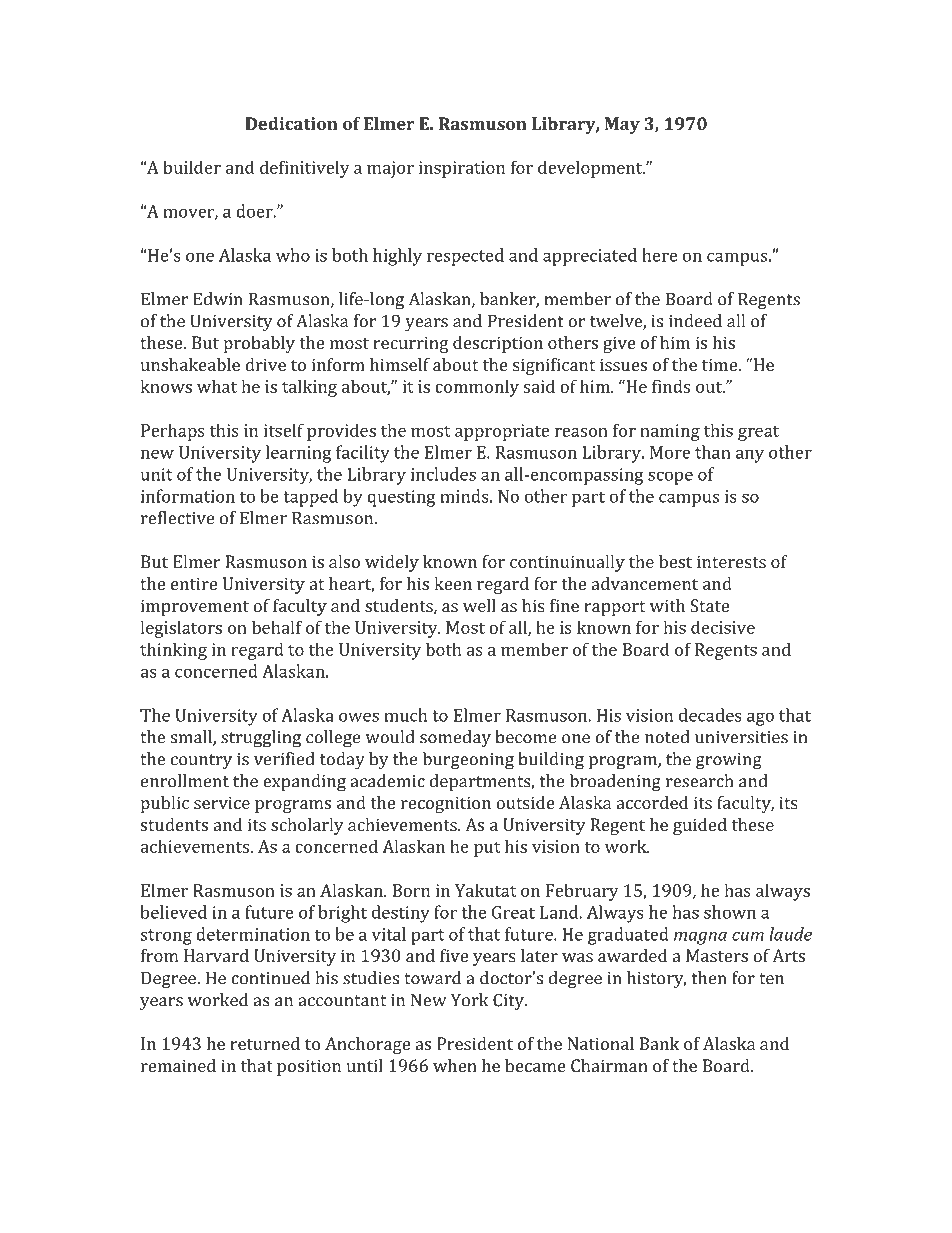 This screenshot has height=1233, width=952. Describe the element at coordinates (720, 364) in the screenshot. I see `time` at that location.
